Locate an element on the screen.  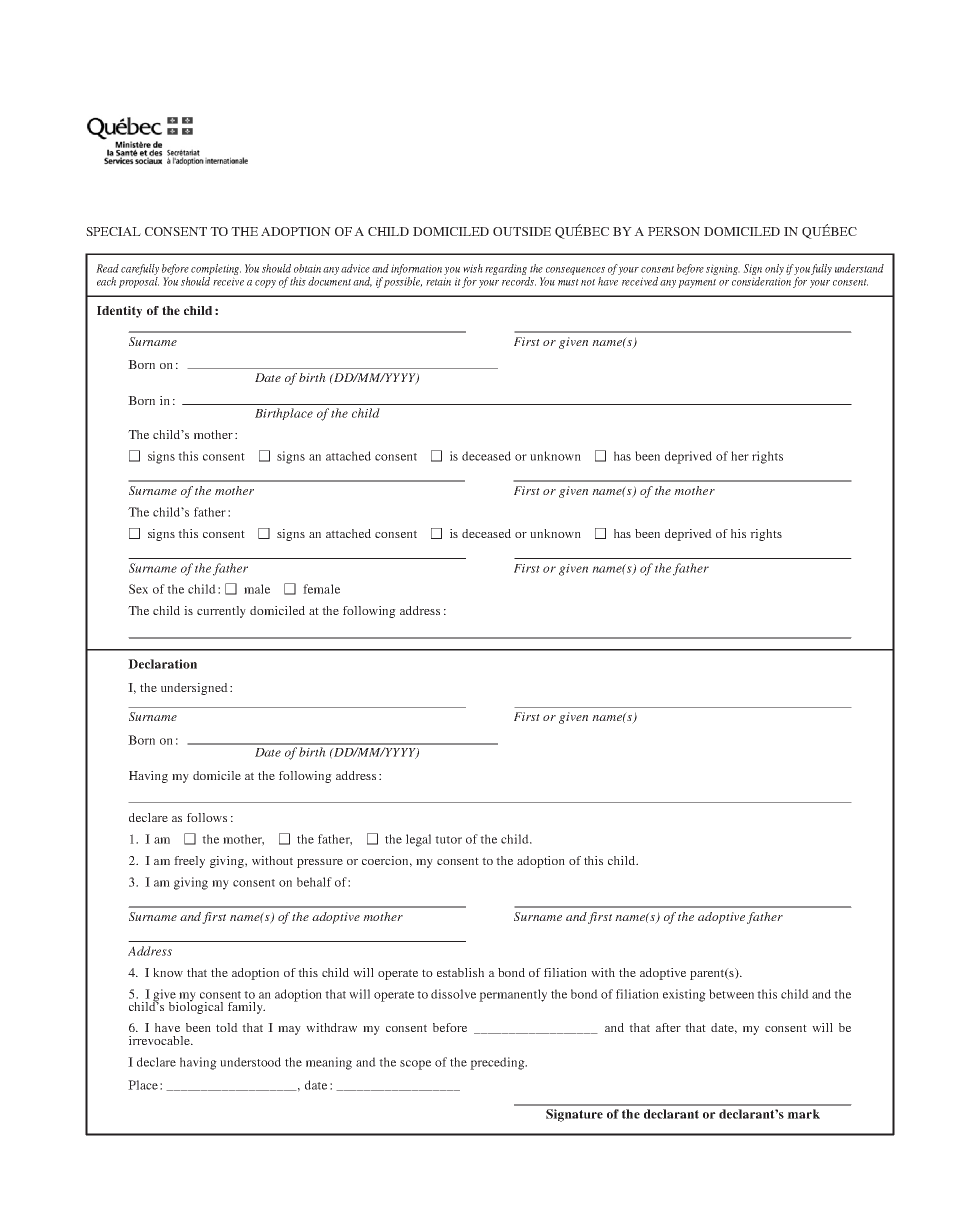
understood is located at coordinates (250, 1062).
